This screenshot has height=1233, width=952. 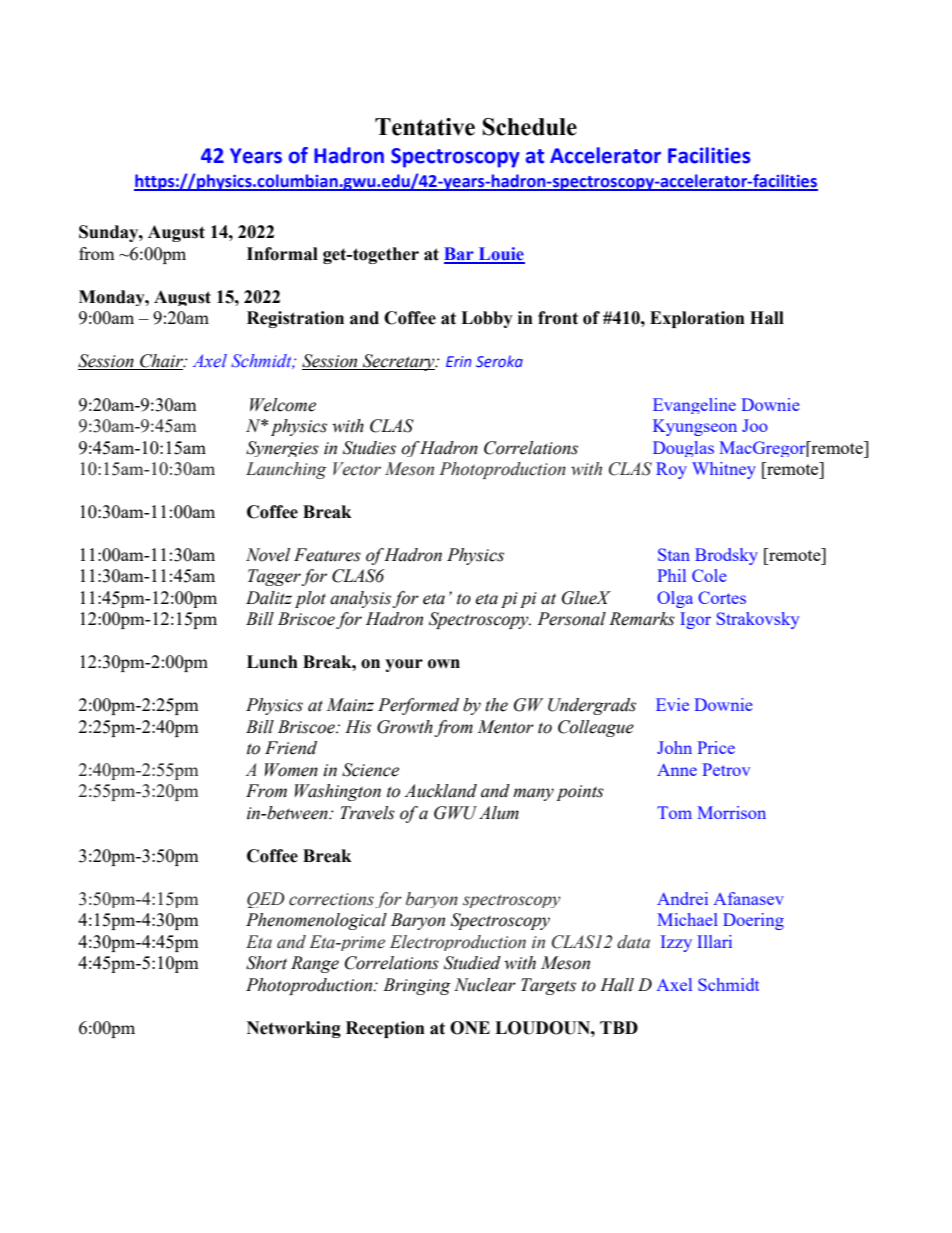 What do you see at coordinates (697, 319) in the screenshot?
I see `Exploration` at bounding box center [697, 319].
